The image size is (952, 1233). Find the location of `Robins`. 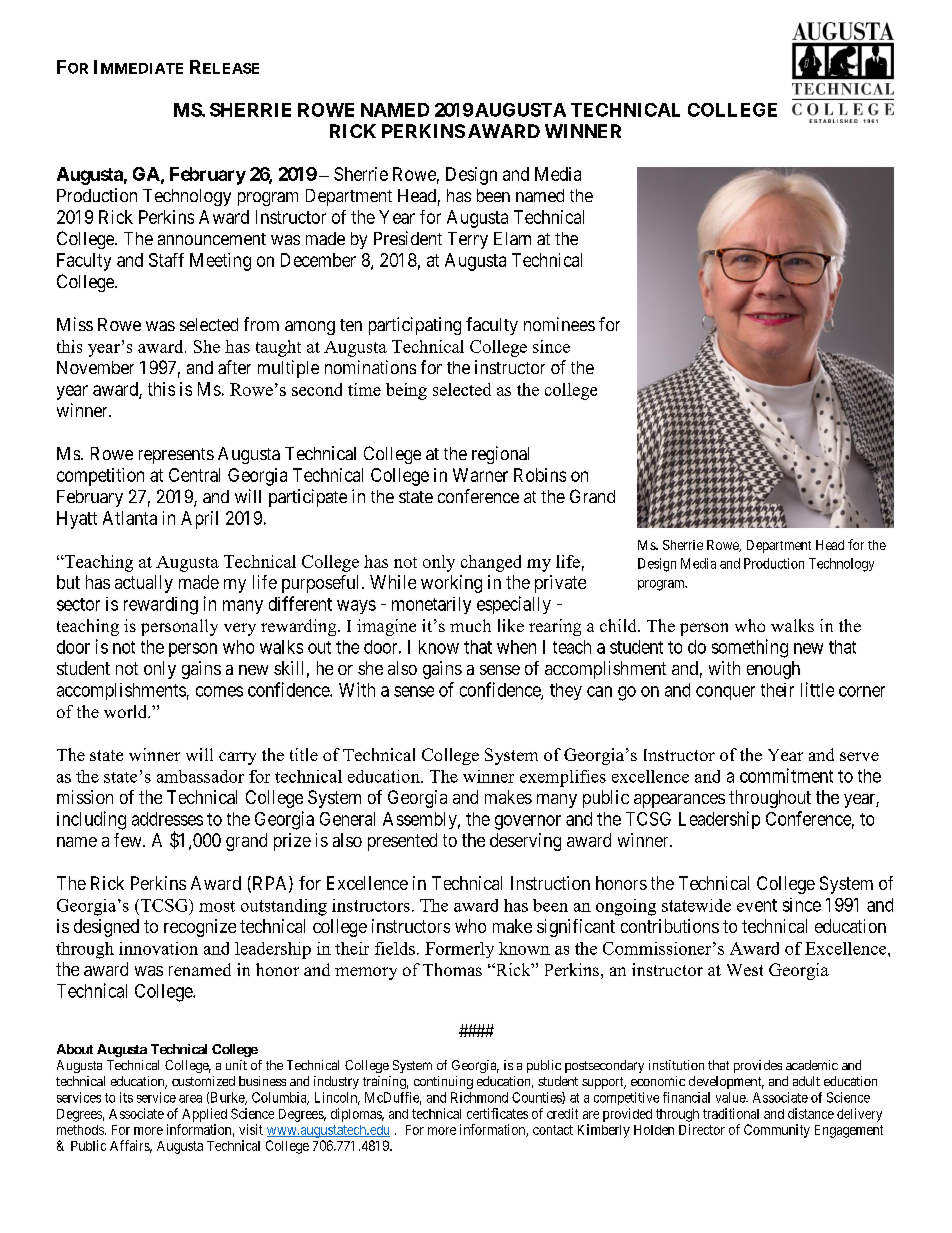

Robins is located at coordinates (540, 475).
